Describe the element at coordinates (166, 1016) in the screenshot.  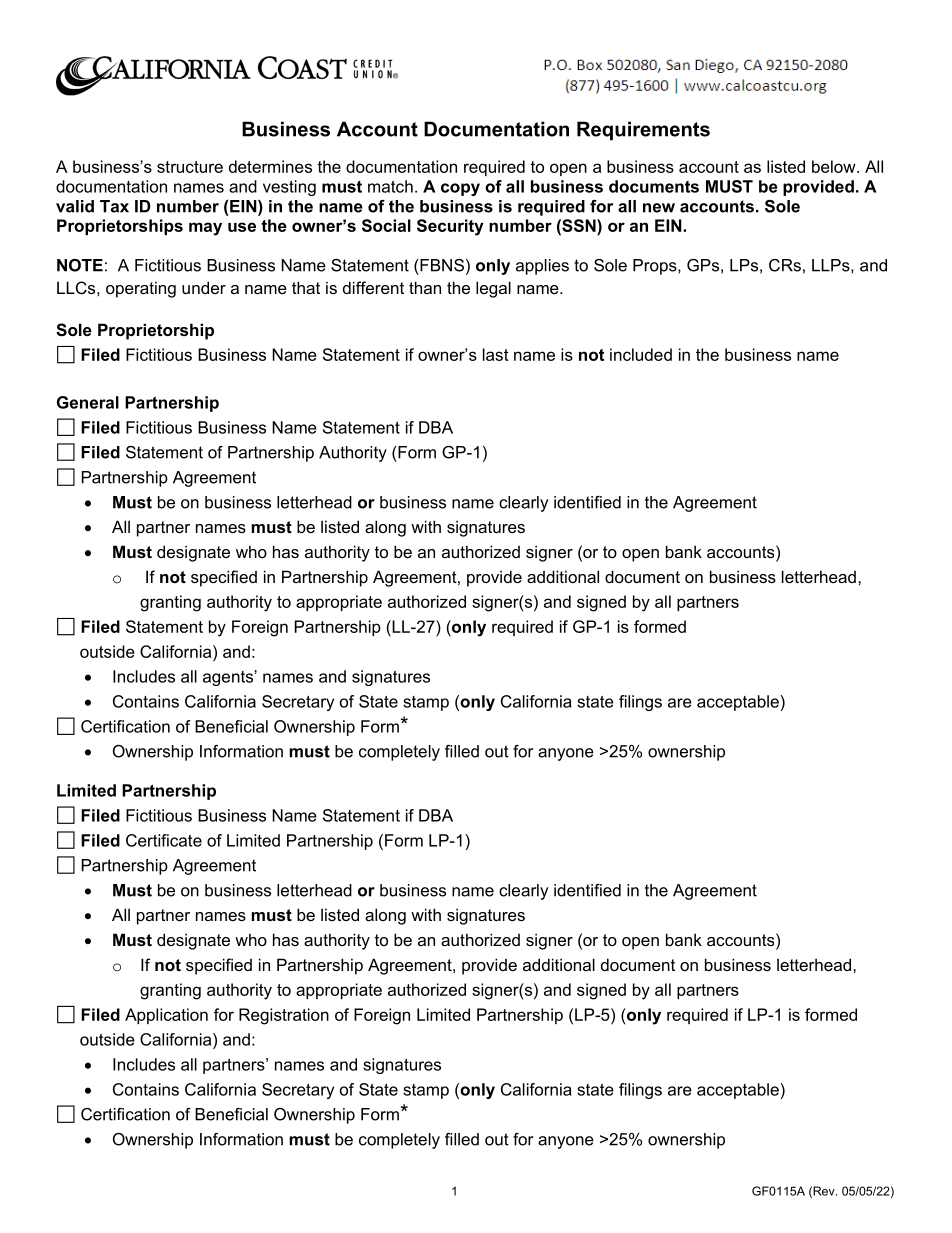
I see `Application` at that location.
